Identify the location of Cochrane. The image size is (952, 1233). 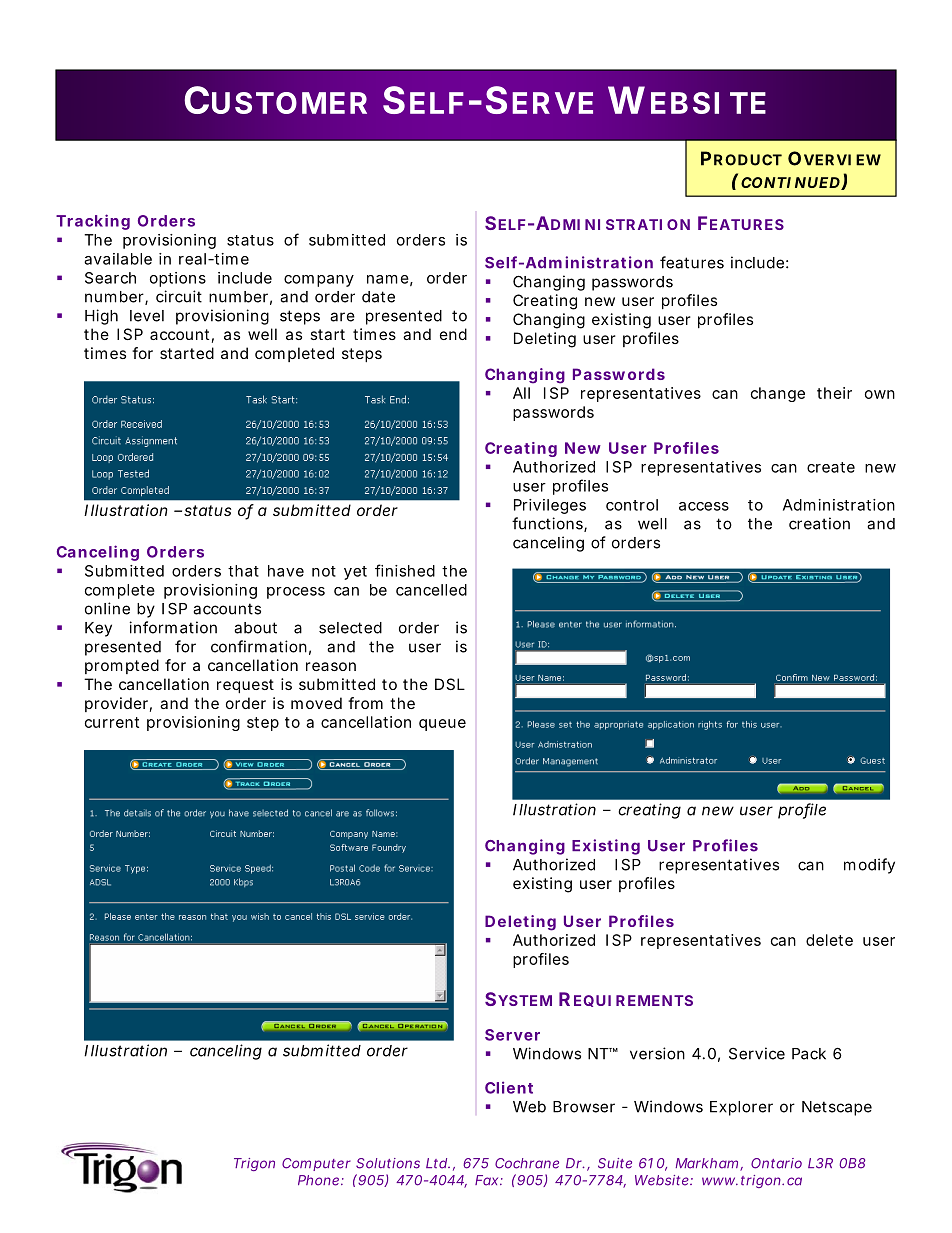
(527, 1163).
